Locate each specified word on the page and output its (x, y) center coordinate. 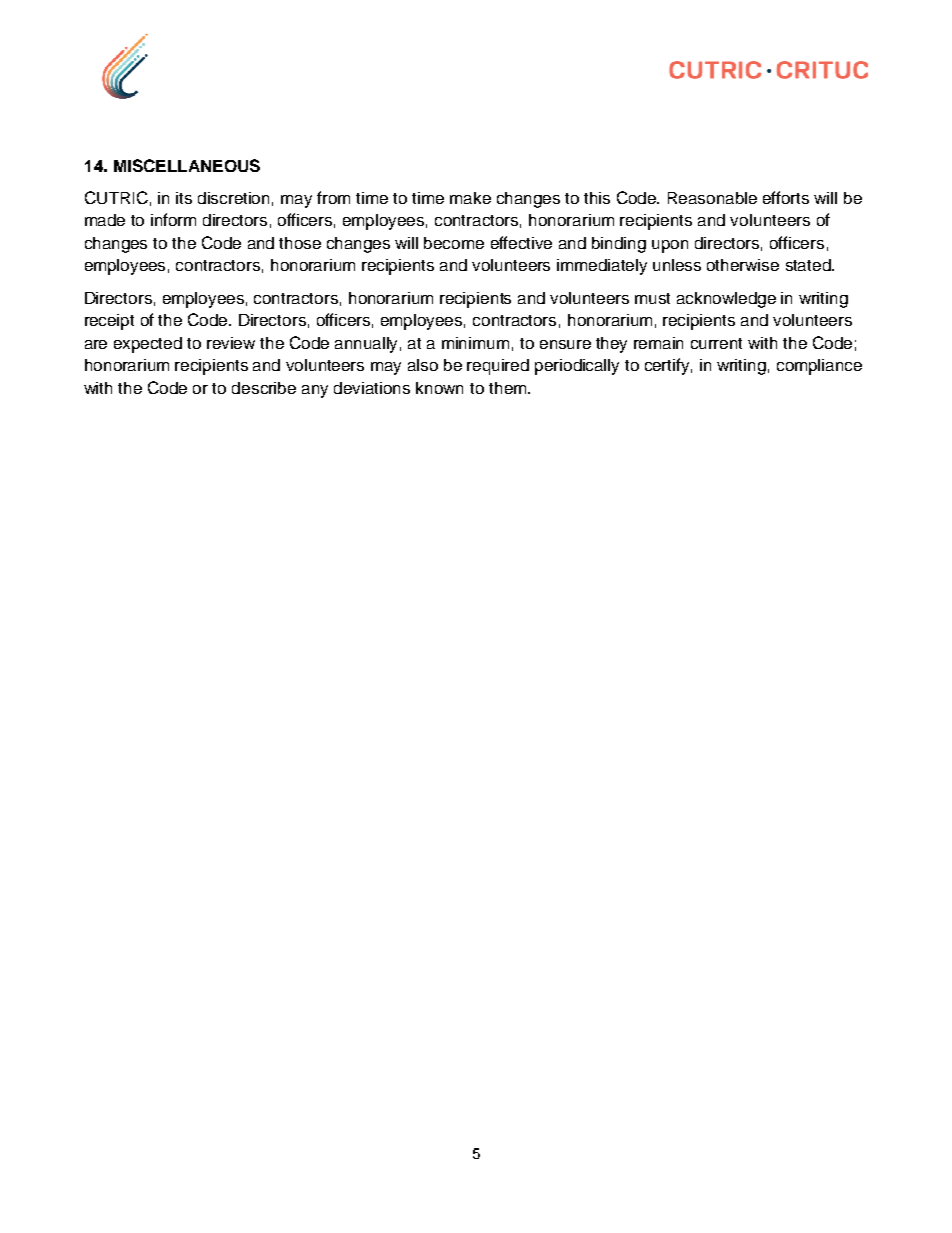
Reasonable (712, 198)
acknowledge (726, 300)
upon (670, 246)
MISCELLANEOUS (187, 165)
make (470, 198)
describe (264, 388)
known (439, 388)
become (454, 243)
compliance (819, 367)
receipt (109, 322)
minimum (475, 343)
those (300, 243)
